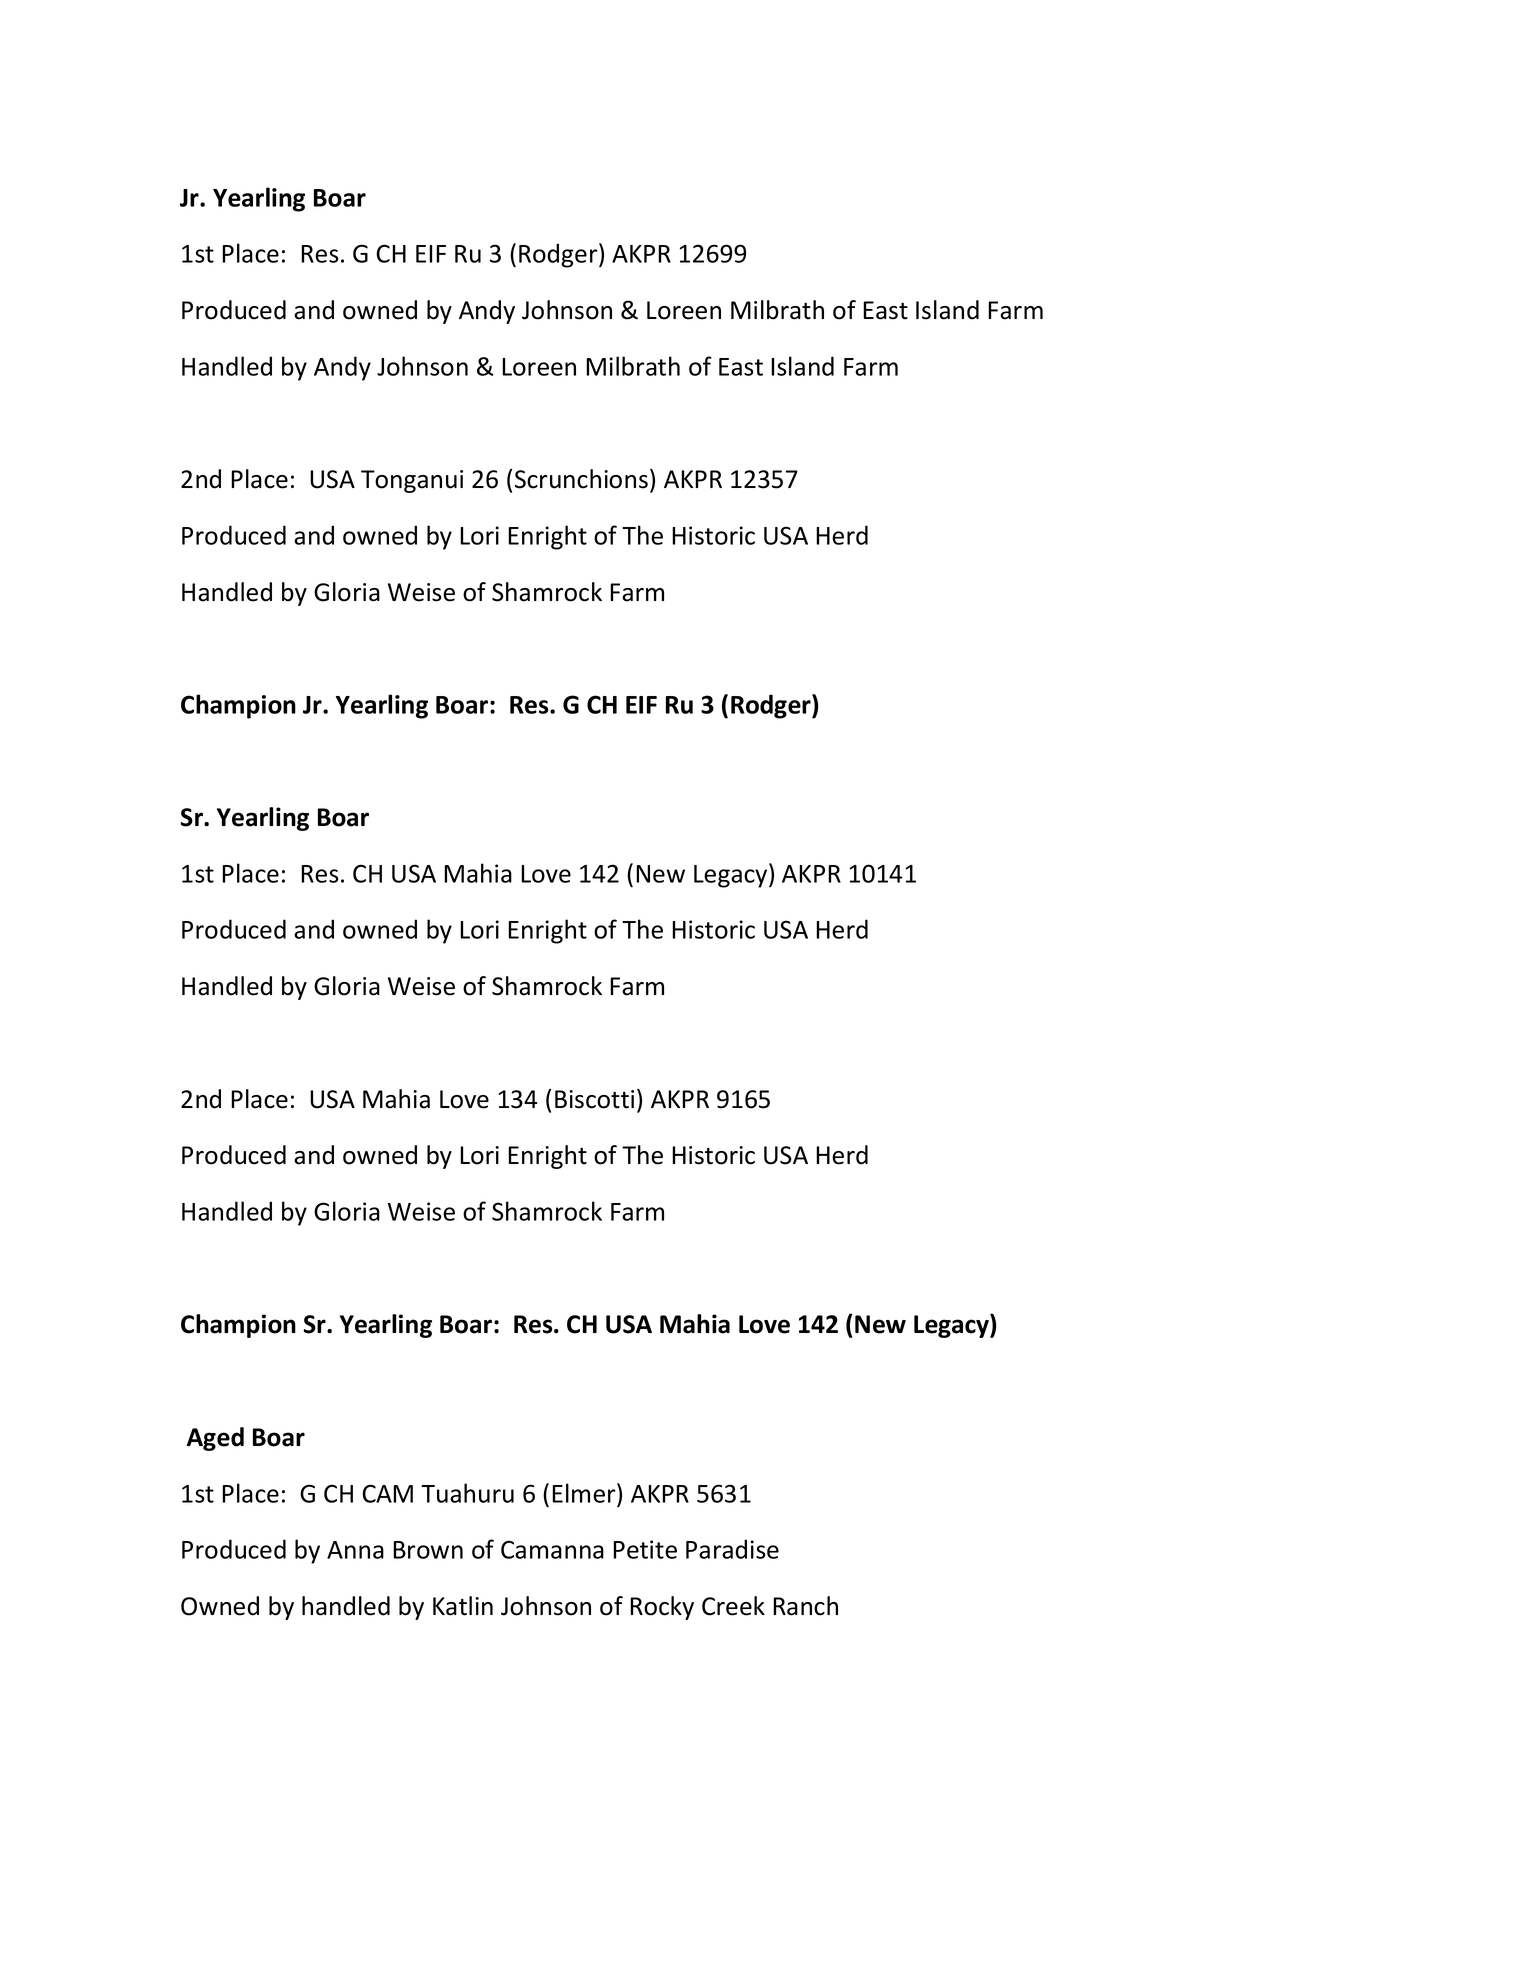 The height and width of the page is (1984, 1533). What do you see at coordinates (585, 1493) in the page?
I see `Elmer` at bounding box center [585, 1493].
